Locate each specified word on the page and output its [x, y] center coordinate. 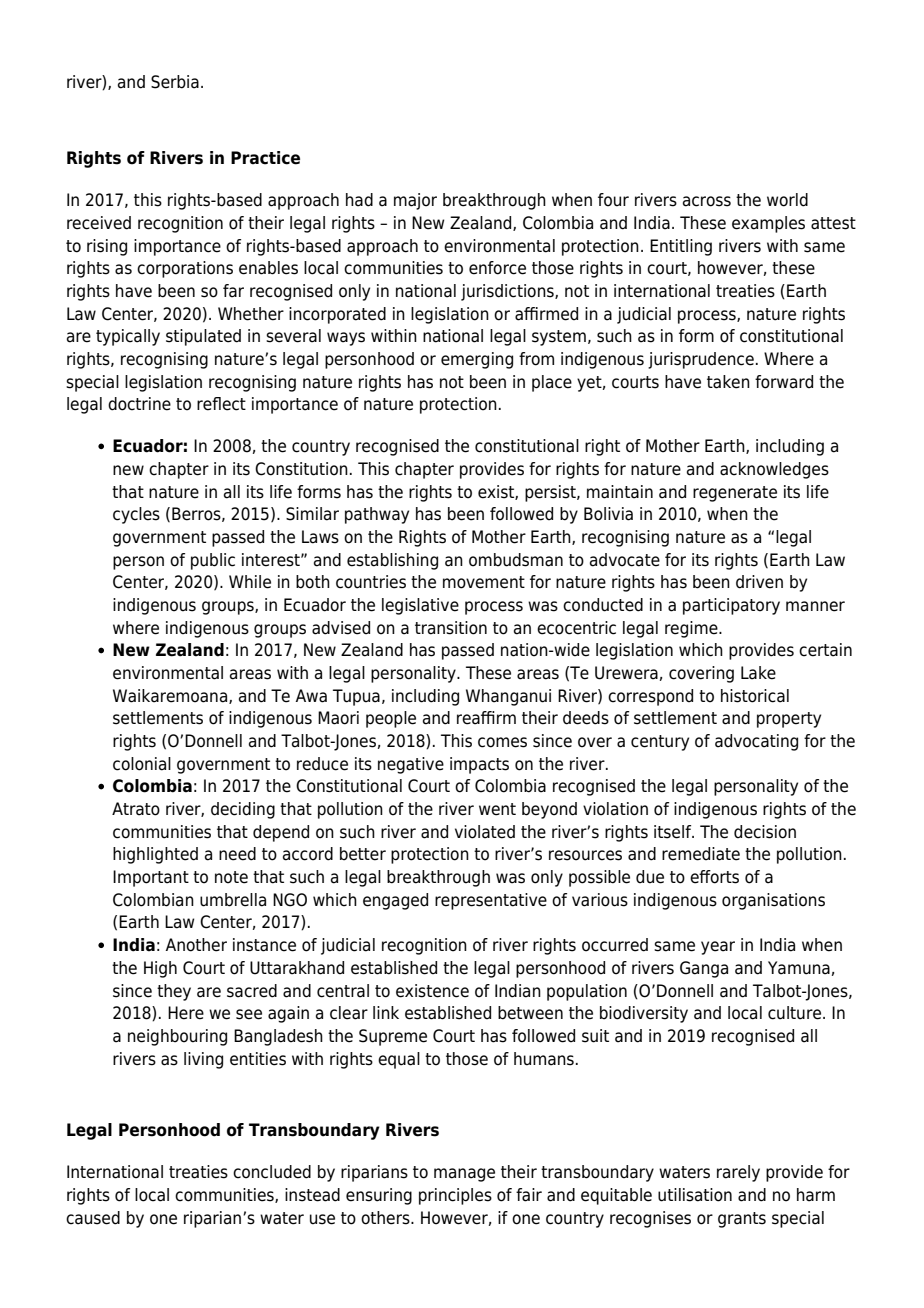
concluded [272, 1172]
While [250, 582]
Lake [758, 673]
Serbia [175, 82]
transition [451, 628]
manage [464, 1175]
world [787, 200]
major [415, 201]
